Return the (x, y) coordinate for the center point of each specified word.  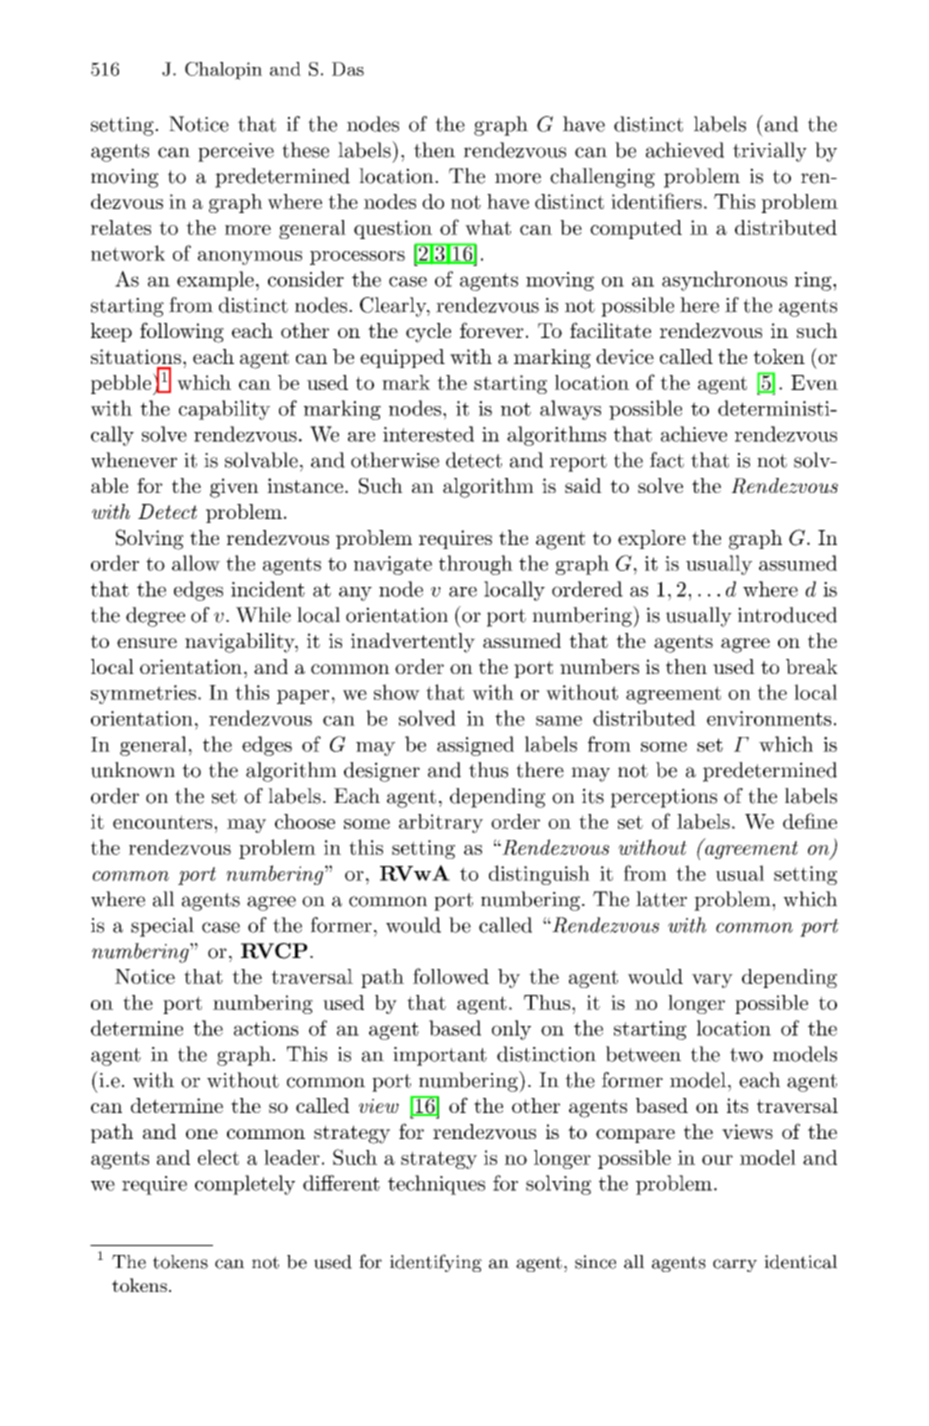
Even (814, 382)
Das (348, 69)
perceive (236, 152)
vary (712, 981)
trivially (770, 152)
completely (245, 1185)
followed (451, 976)
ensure (147, 643)
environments (769, 718)
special (162, 927)
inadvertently (413, 643)
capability (224, 410)
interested (428, 434)
